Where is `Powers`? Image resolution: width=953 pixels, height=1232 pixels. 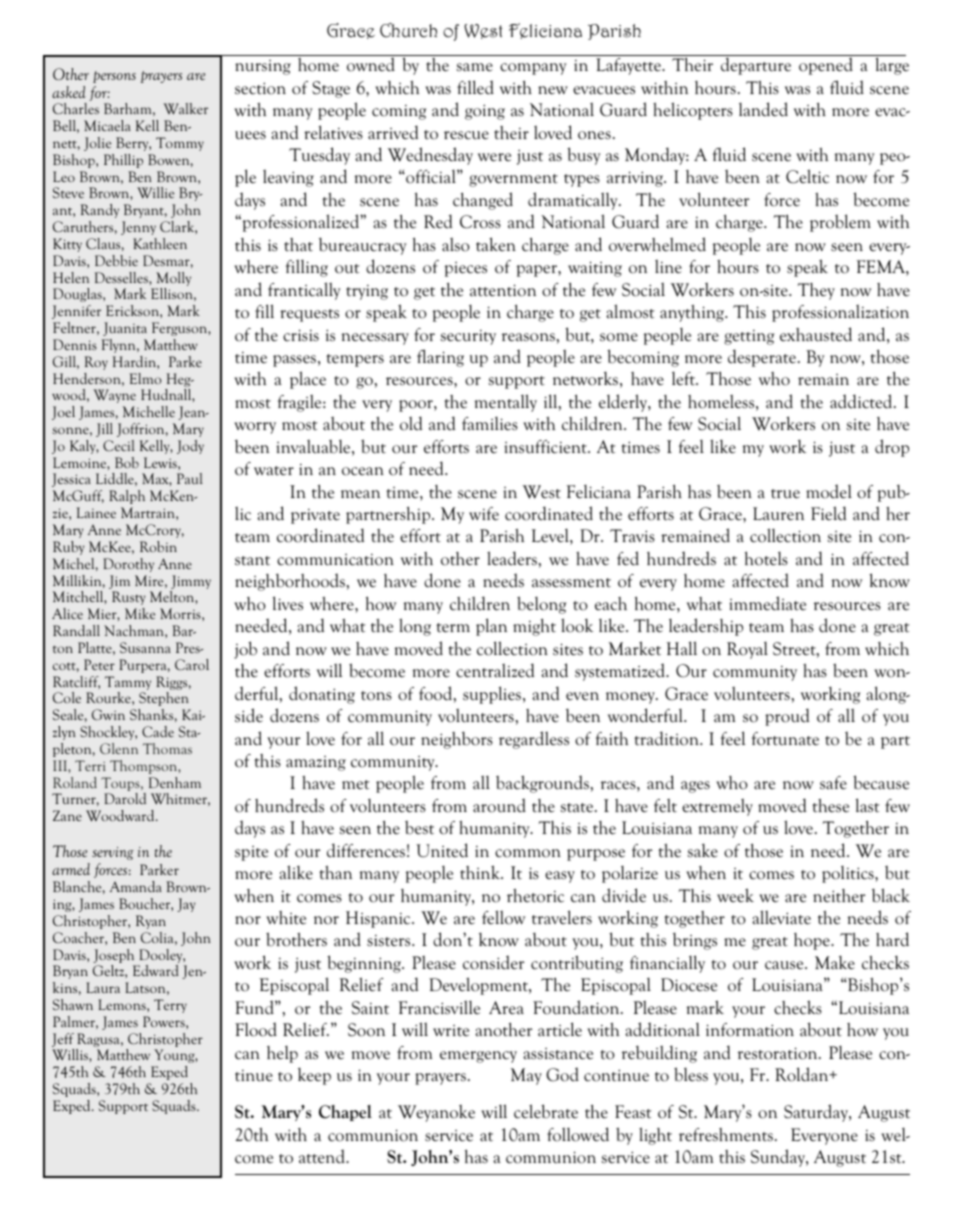 Powers is located at coordinates (165, 1021).
